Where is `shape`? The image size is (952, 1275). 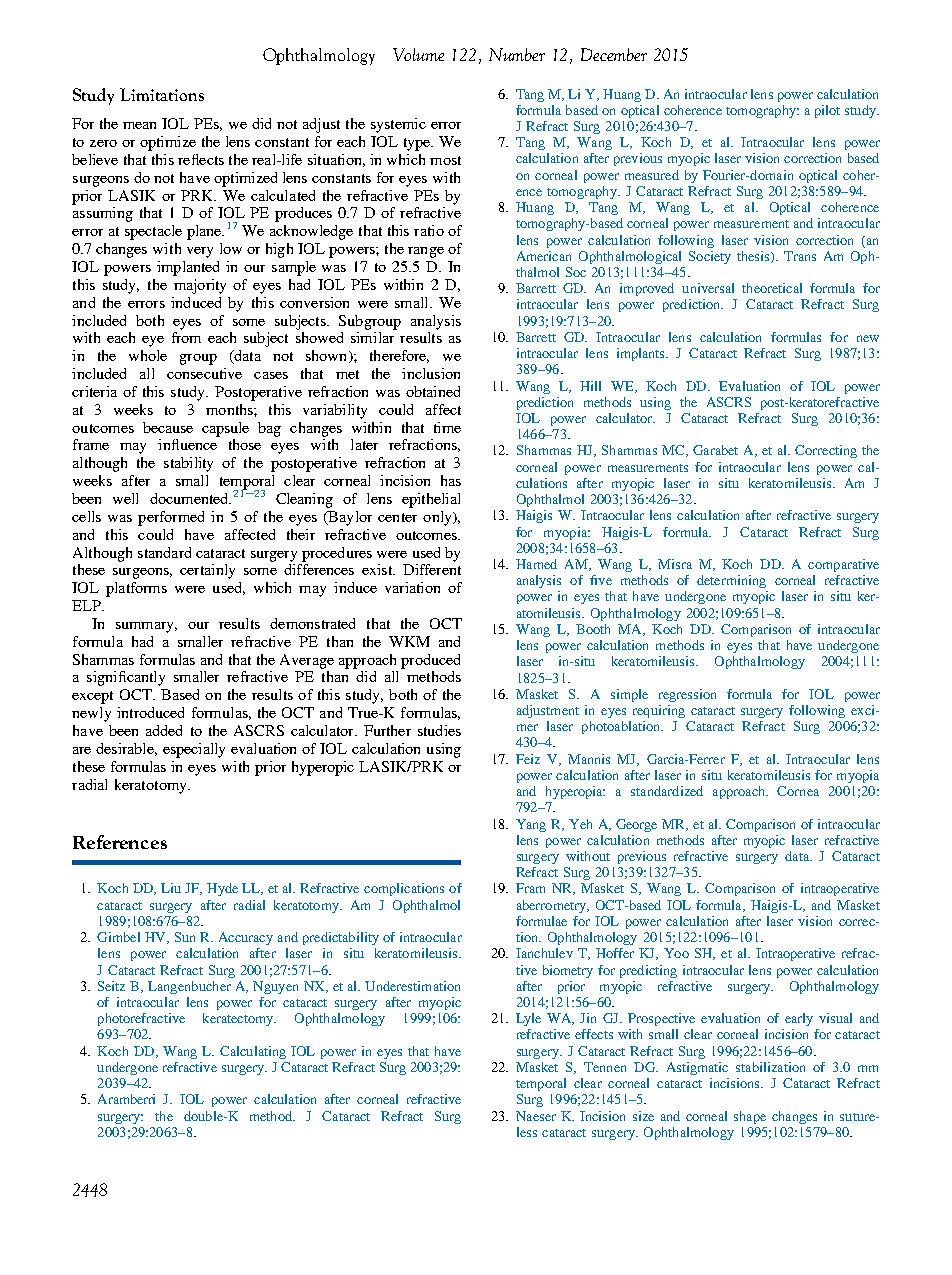
shape is located at coordinates (750, 1117).
